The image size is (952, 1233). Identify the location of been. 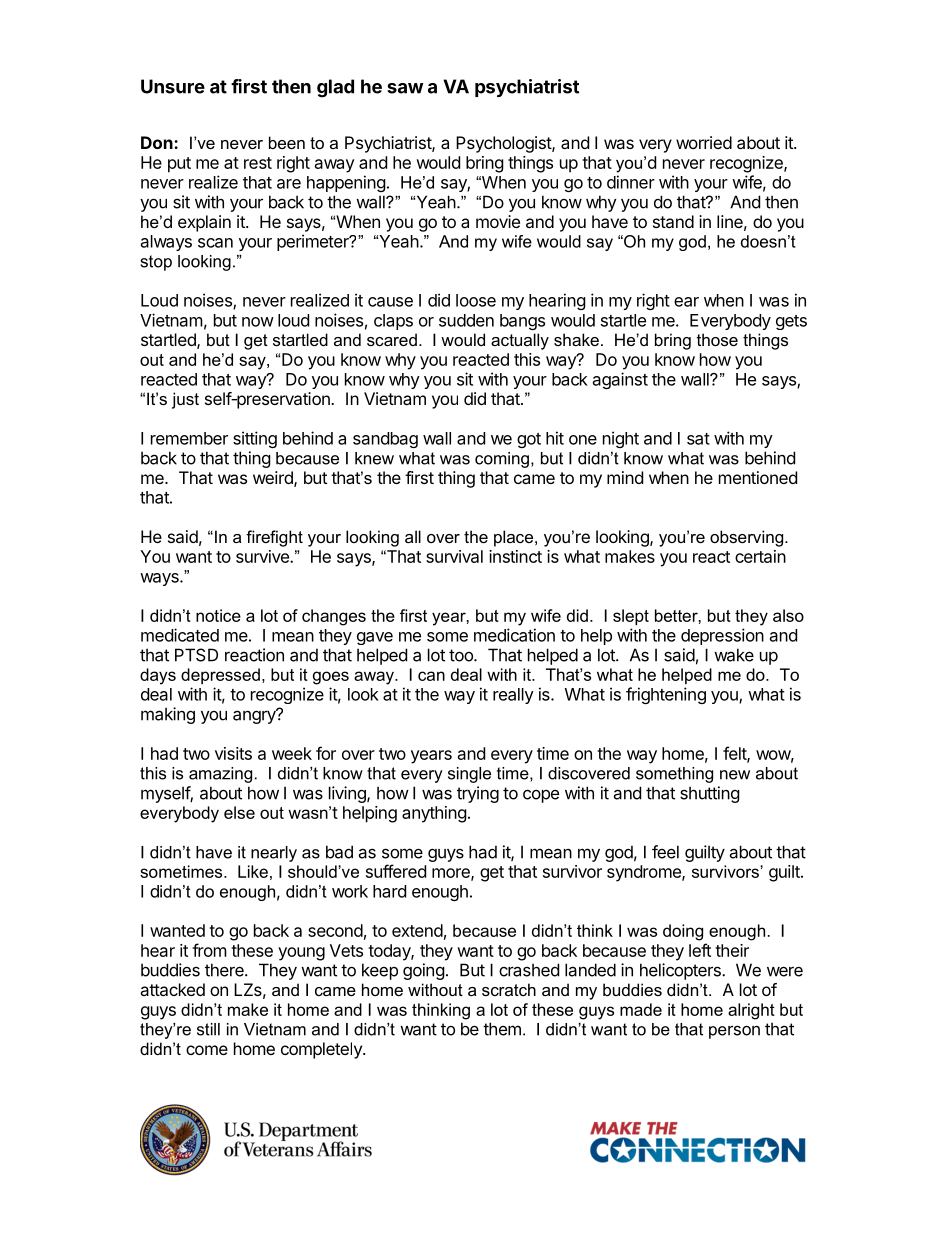
(287, 142).
